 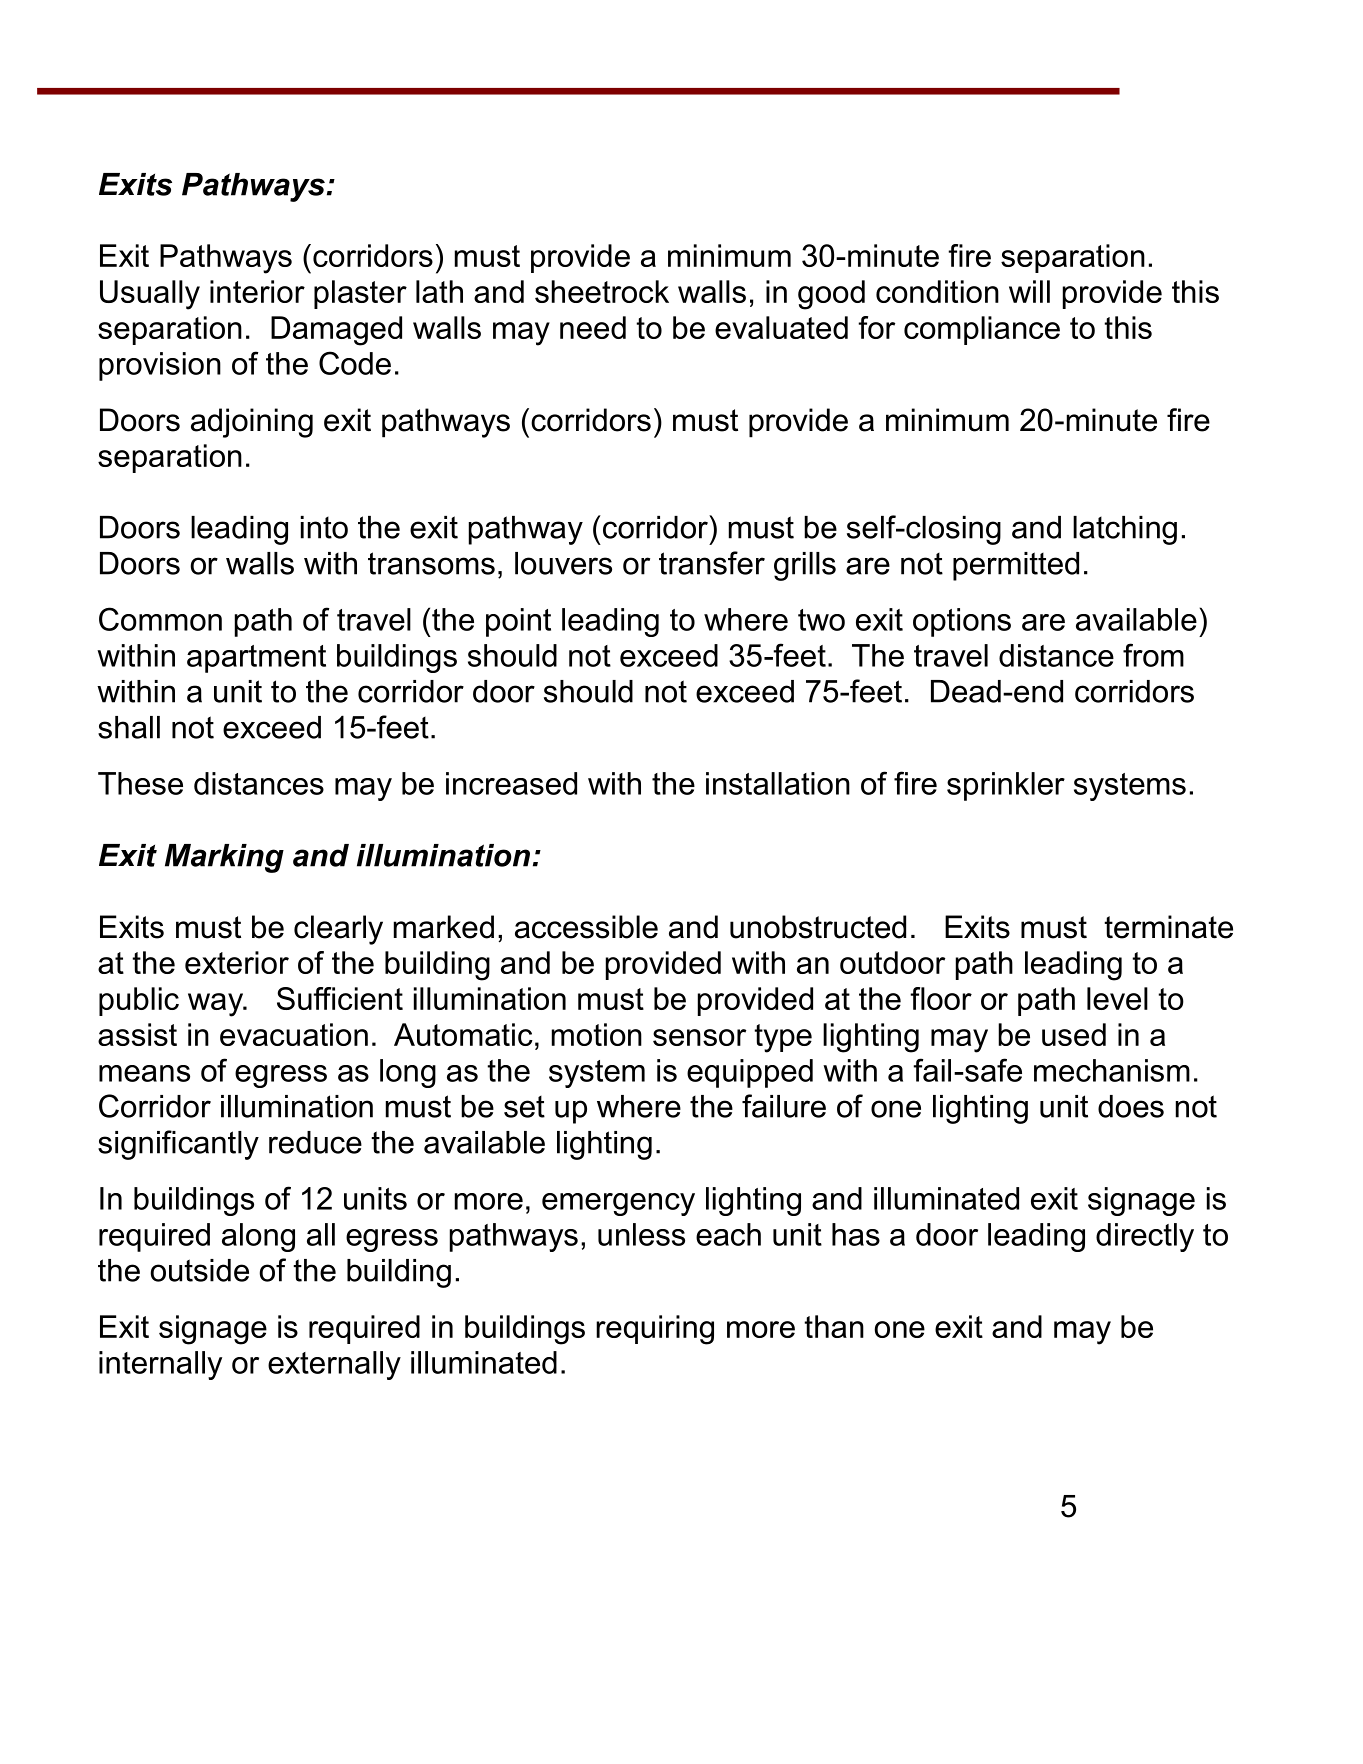 What do you see at coordinates (324, 527) in the image?
I see `into` at bounding box center [324, 527].
